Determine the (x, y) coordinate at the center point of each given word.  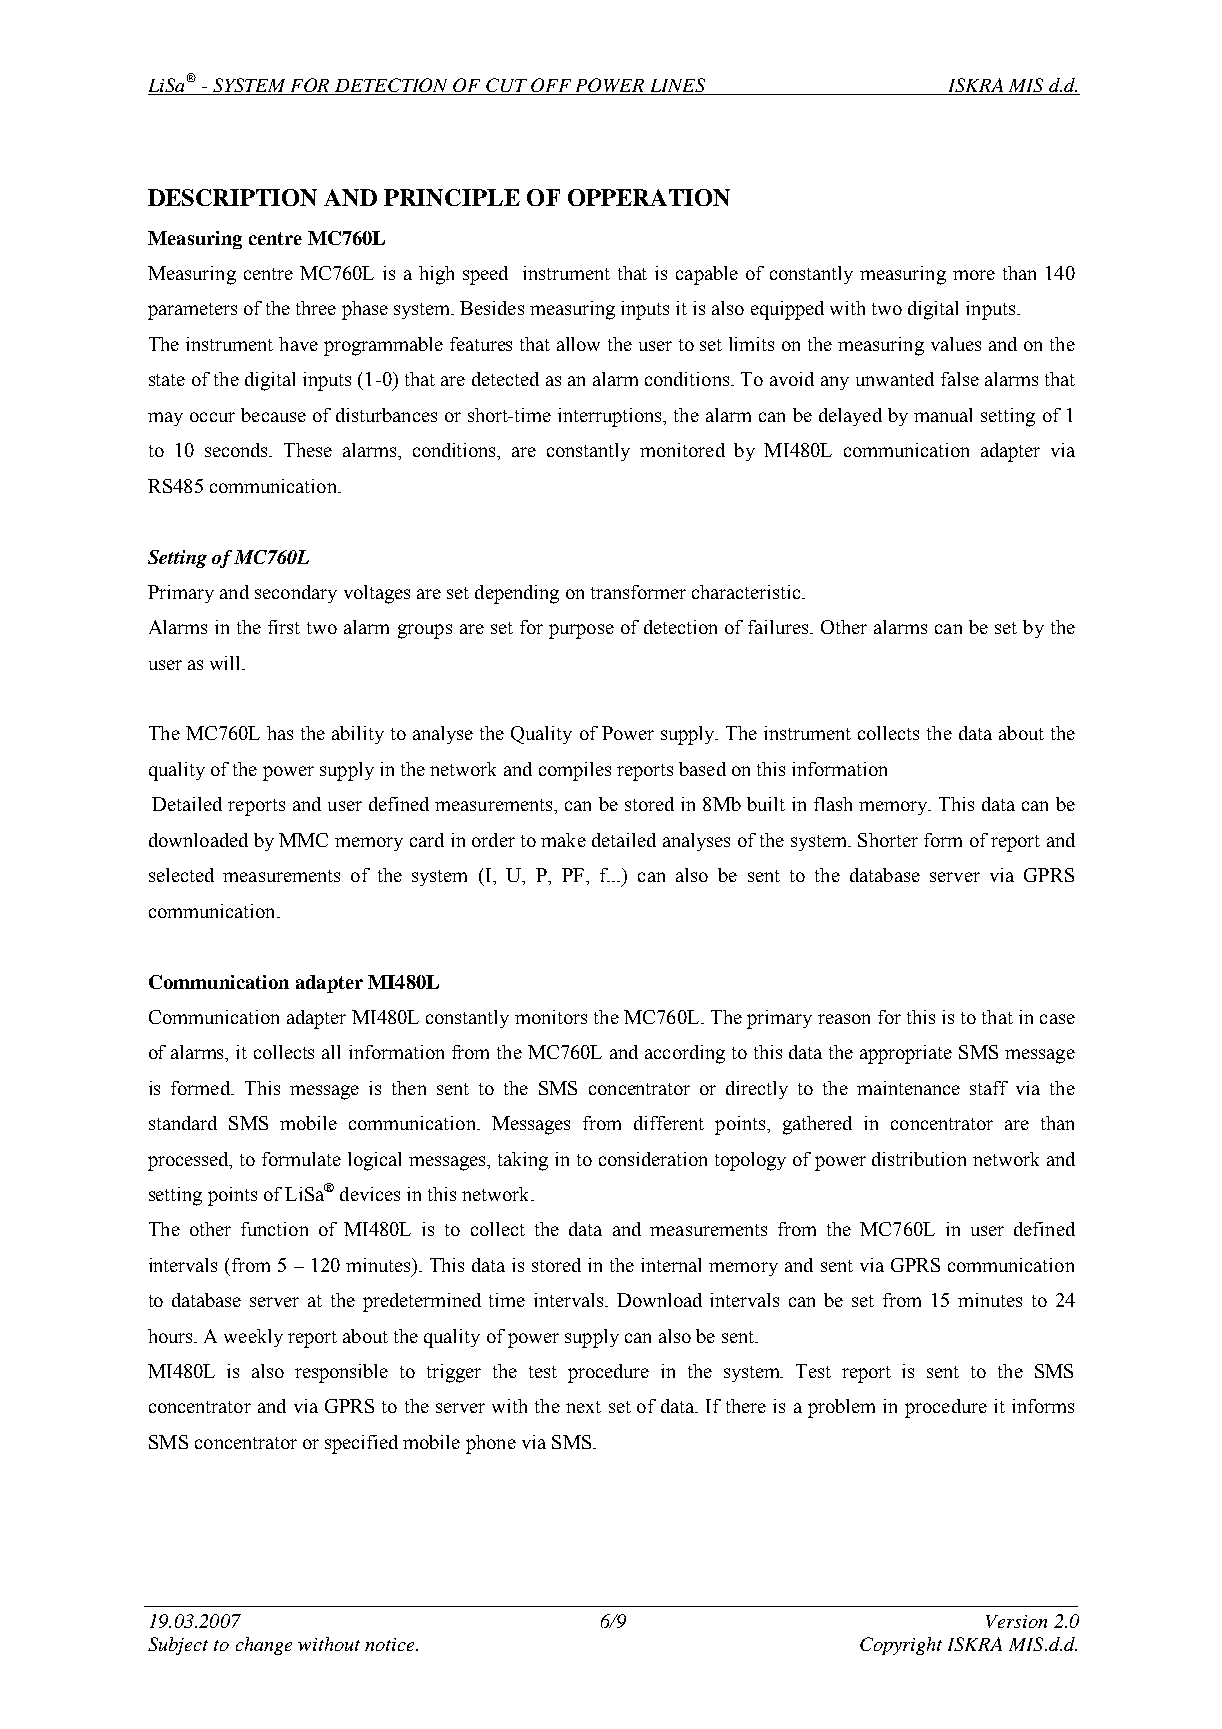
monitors (551, 1017)
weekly (253, 1338)
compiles (575, 771)
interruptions (611, 417)
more (974, 275)
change (264, 1646)
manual (943, 415)
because (273, 415)
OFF (551, 85)
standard (183, 1123)
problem (841, 1408)
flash (833, 804)
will (227, 663)
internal (671, 1265)
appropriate (906, 1054)
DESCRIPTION (232, 197)
